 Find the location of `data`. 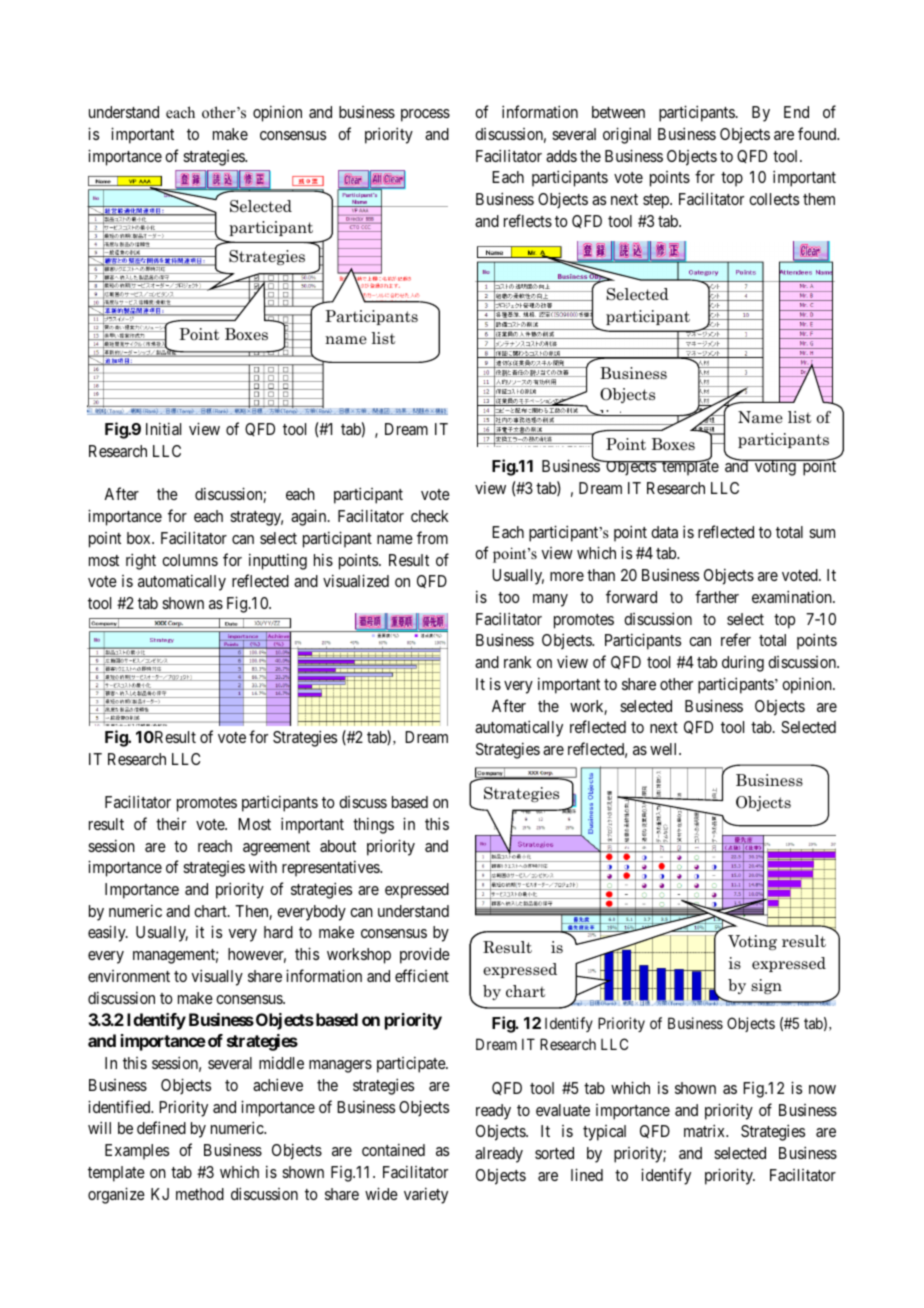

data is located at coordinates (664, 532).
